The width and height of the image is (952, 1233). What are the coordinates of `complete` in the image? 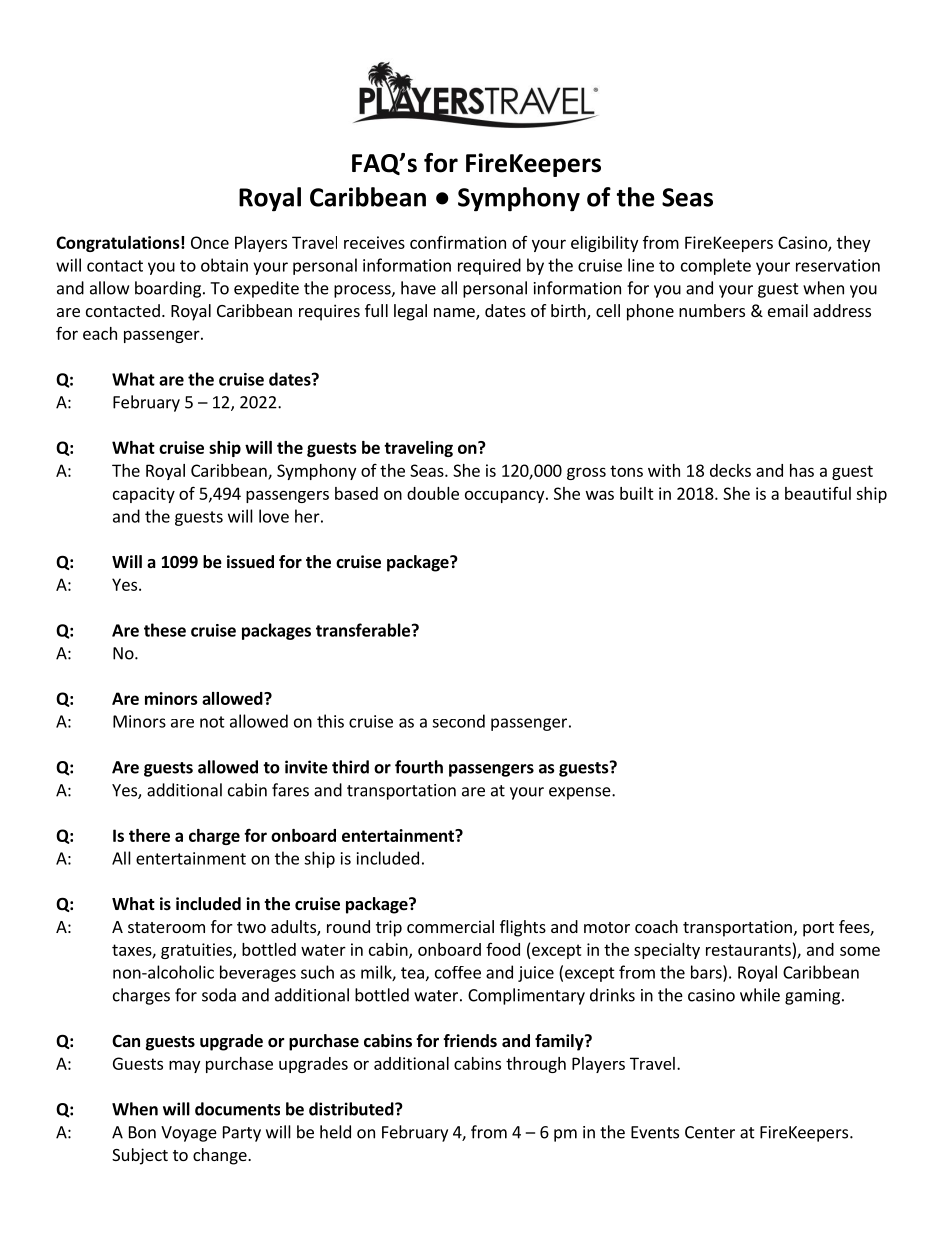 It's located at (716, 266).
